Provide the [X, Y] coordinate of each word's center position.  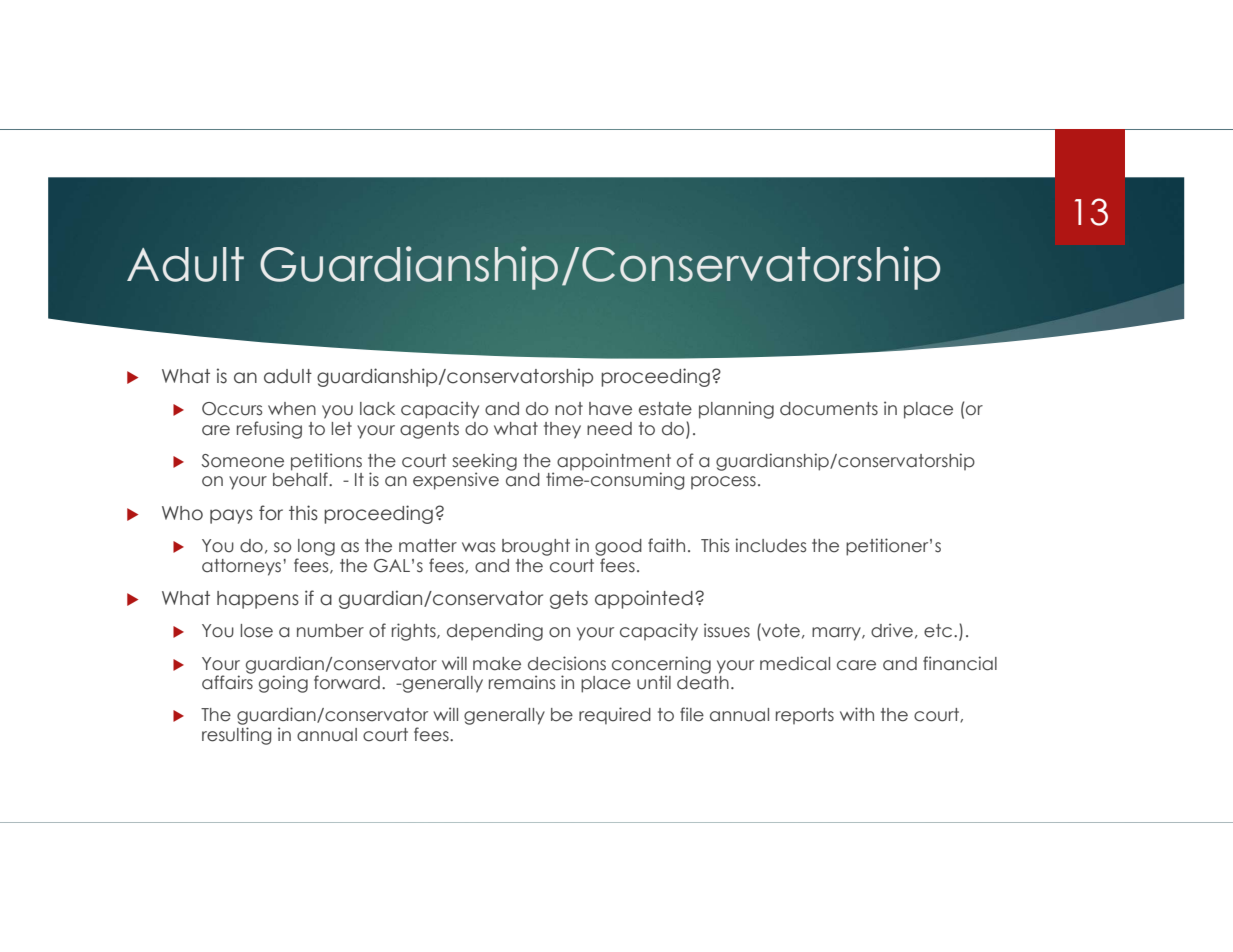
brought [536, 547]
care [856, 665]
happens [258, 600]
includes [770, 545]
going [283, 684]
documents [829, 409]
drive [892, 630]
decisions [567, 663]
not [569, 409]
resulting [236, 736]
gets [569, 600]
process [723, 482]
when [292, 409]
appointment [614, 463]
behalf [301, 478]
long [316, 547]
